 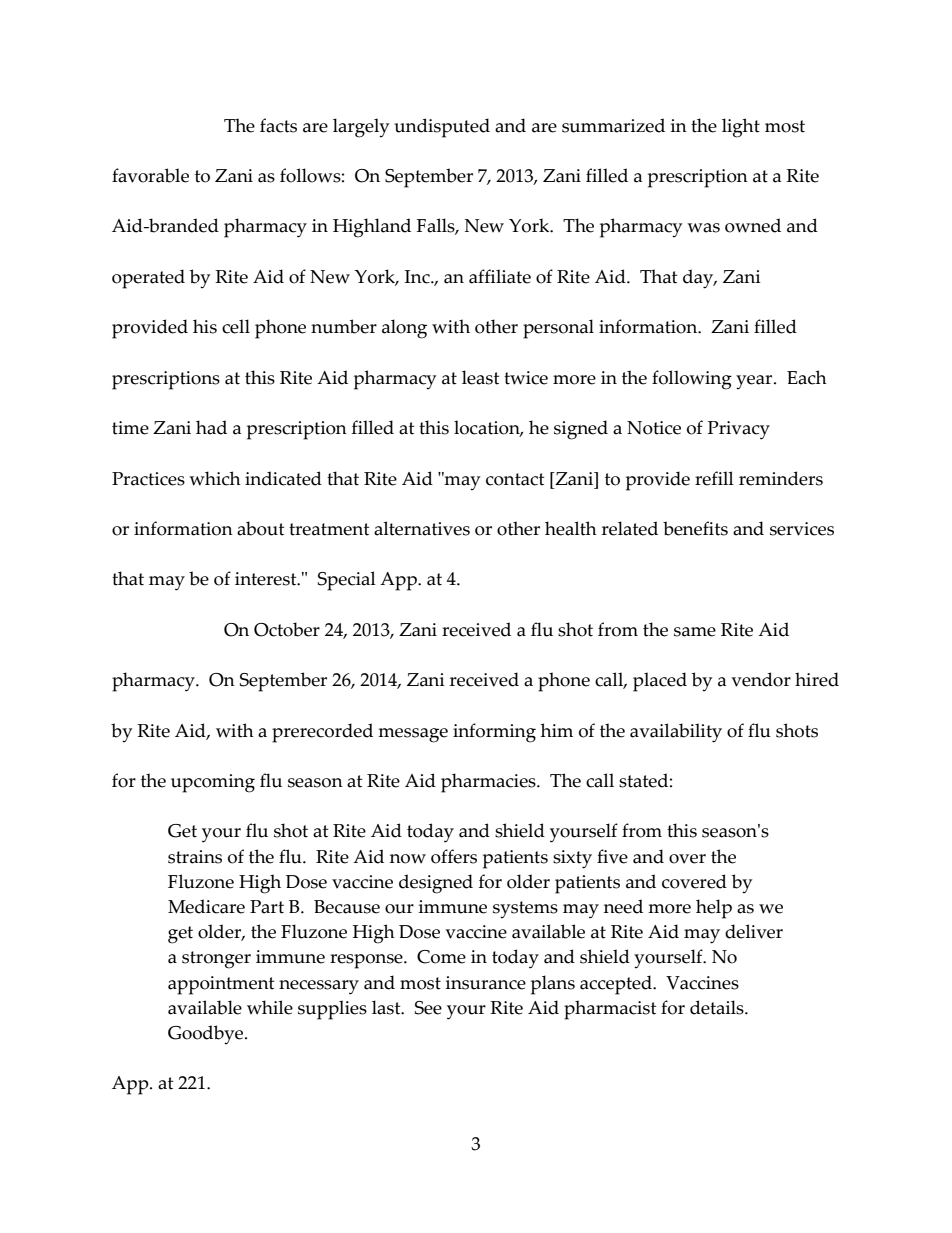 I want to click on light, so click(x=741, y=128).
